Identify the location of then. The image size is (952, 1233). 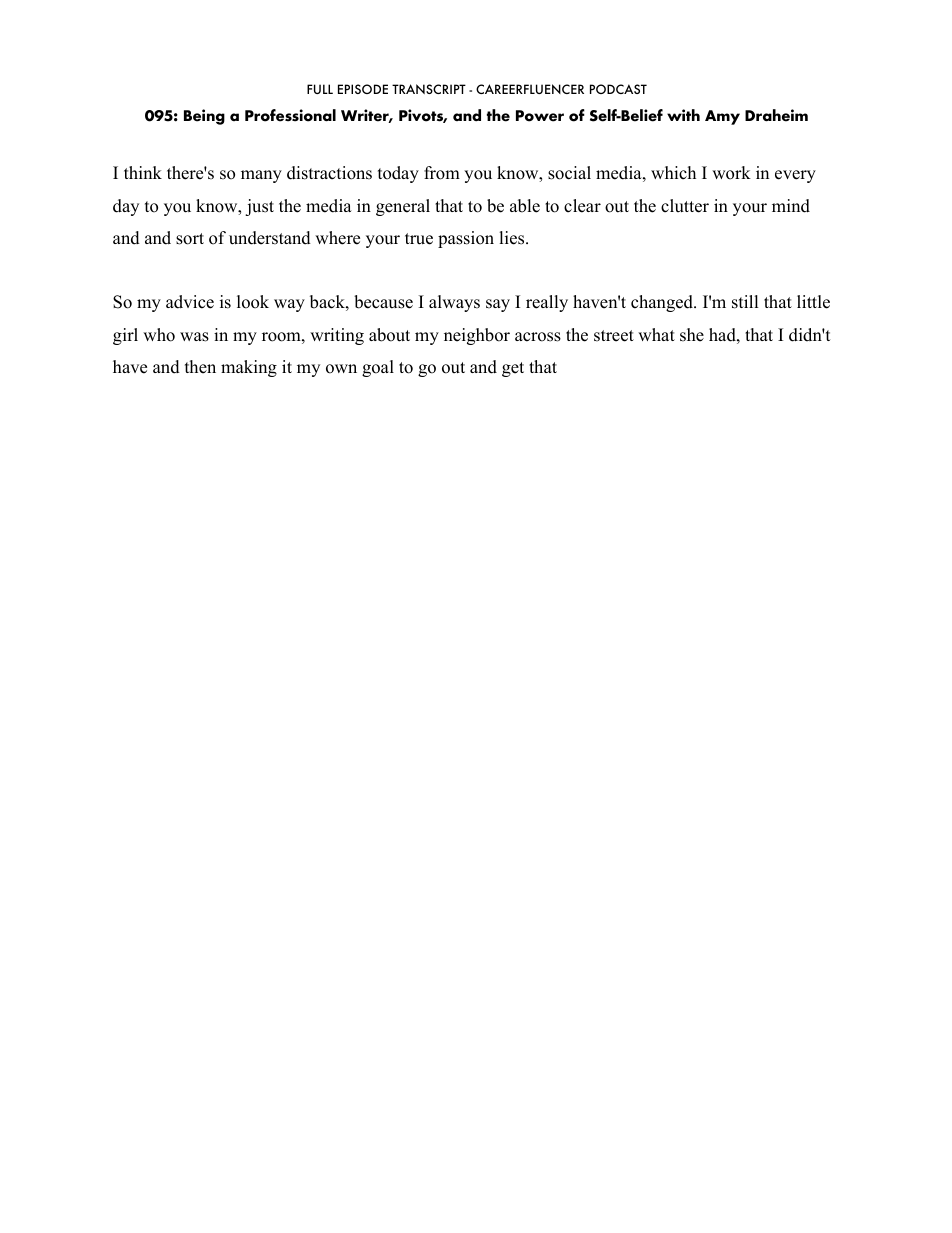
(200, 367).
